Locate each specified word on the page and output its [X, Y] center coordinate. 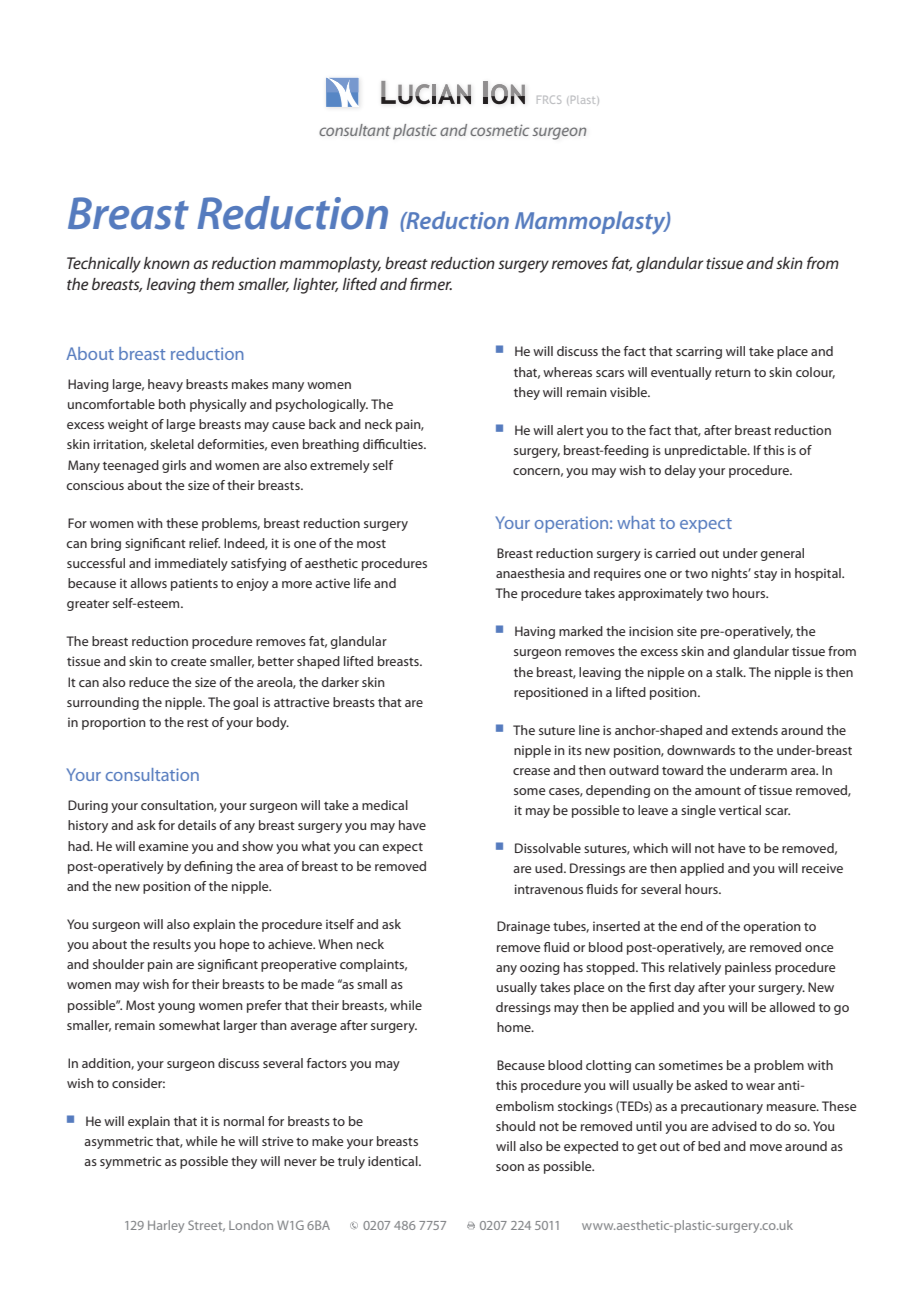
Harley [166, 1226]
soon [510, 1167]
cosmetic [499, 130]
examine [163, 846]
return [733, 373]
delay [680, 471]
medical [385, 805]
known [167, 263]
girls [174, 466]
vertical [740, 810]
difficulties [394, 444]
